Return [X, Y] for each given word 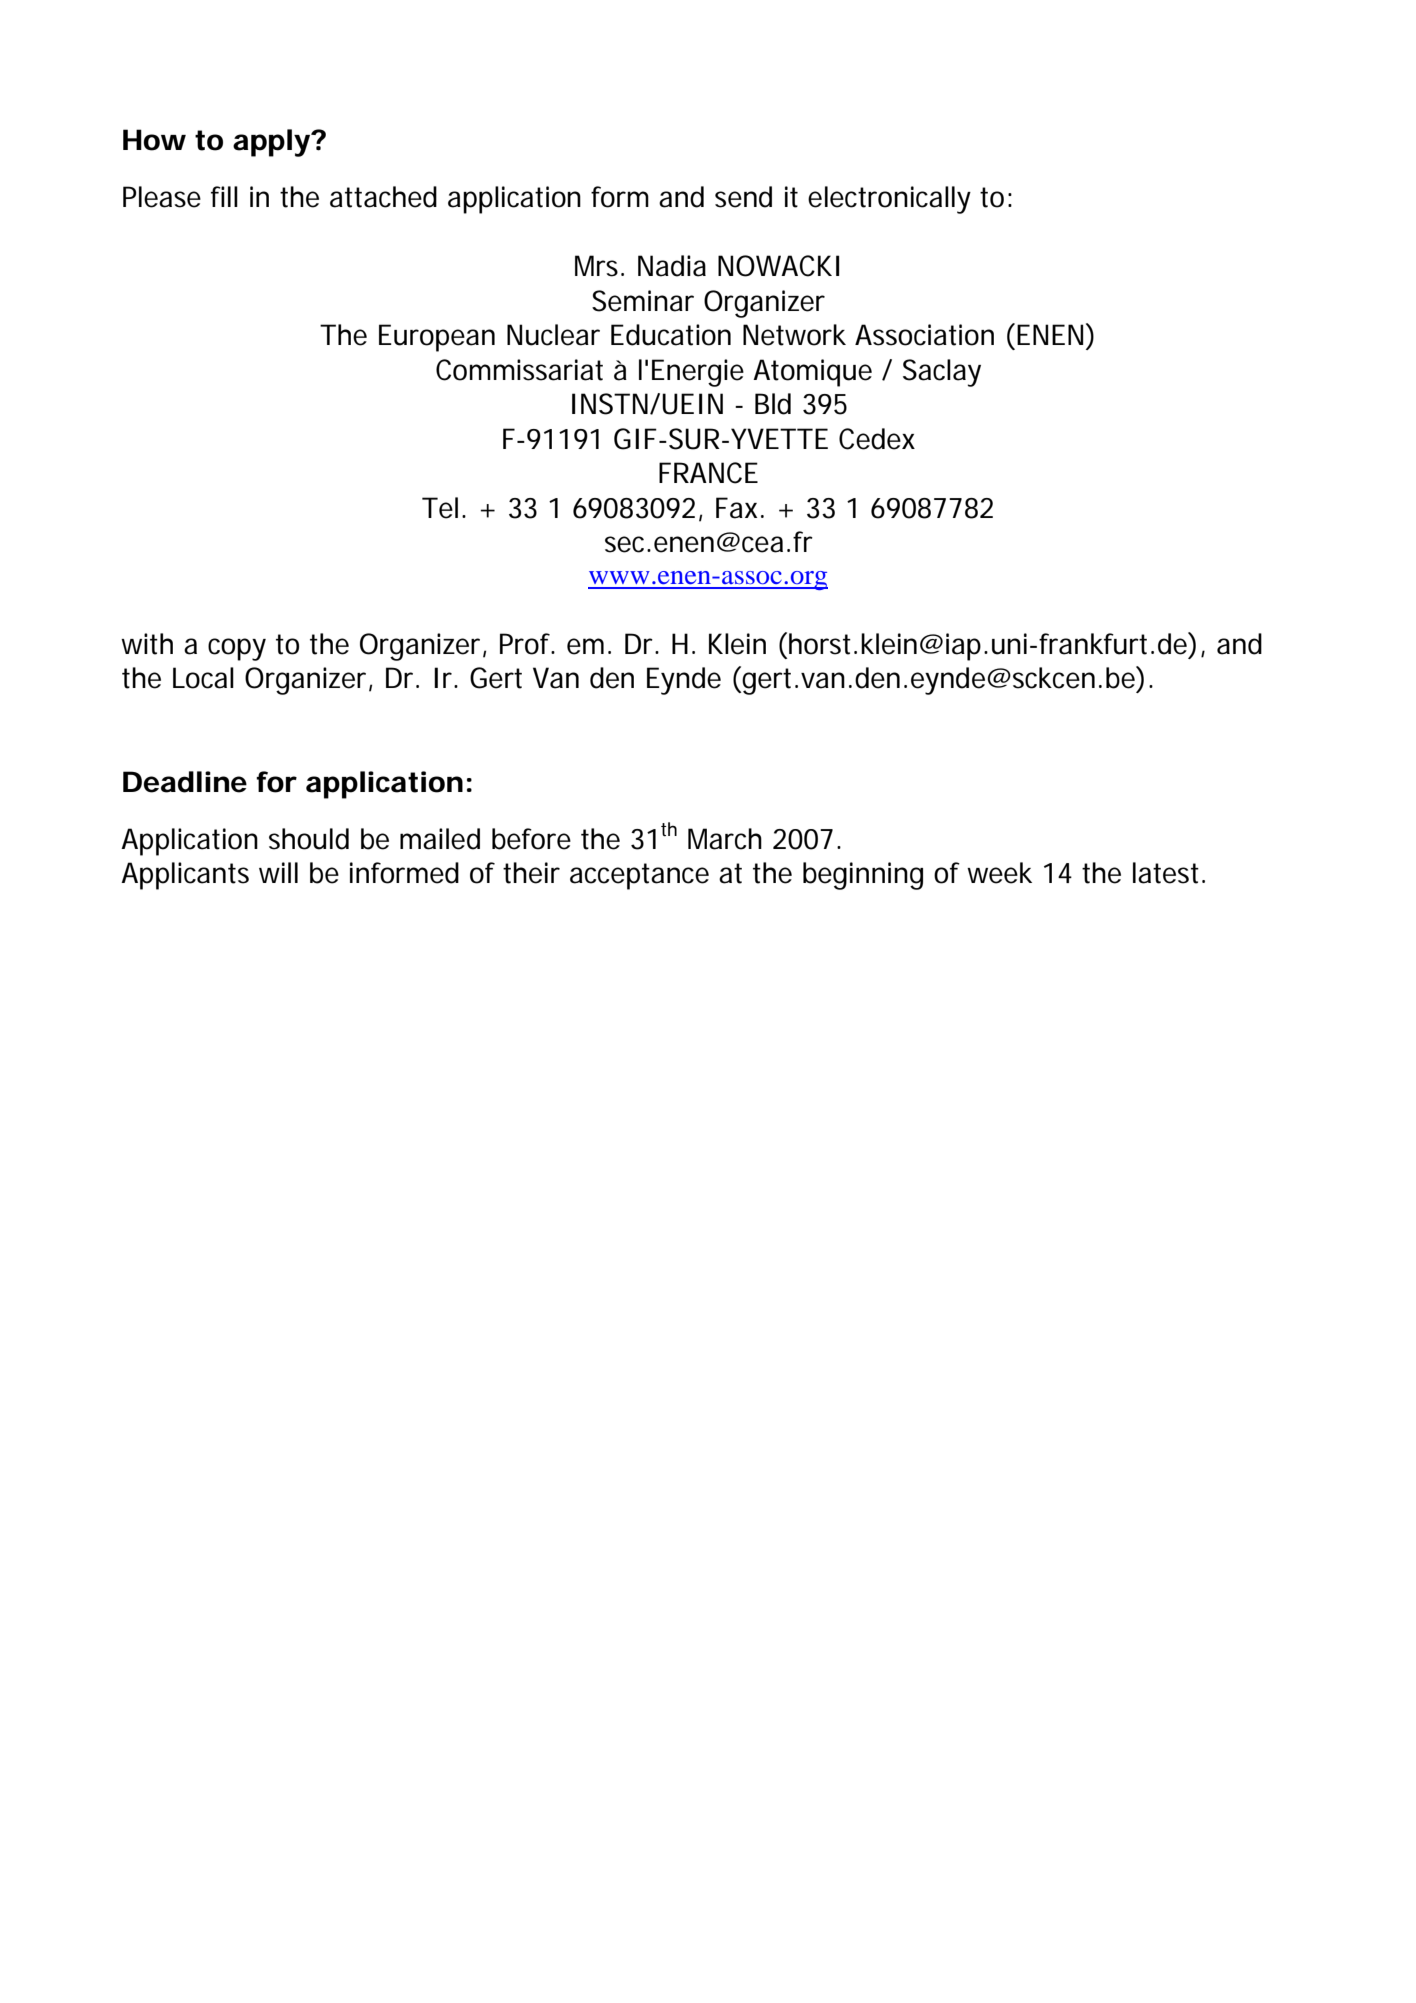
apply [271, 143]
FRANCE [708, 473]
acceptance [639, 876]
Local [203, 678]
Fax [736, 508]
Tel [440, 508]
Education [671, 335]
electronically [889, 200]
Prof [527, 644]
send [743, 197]
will [278, 872]
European [437, 338]
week [999, 873]
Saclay [942, 373]
